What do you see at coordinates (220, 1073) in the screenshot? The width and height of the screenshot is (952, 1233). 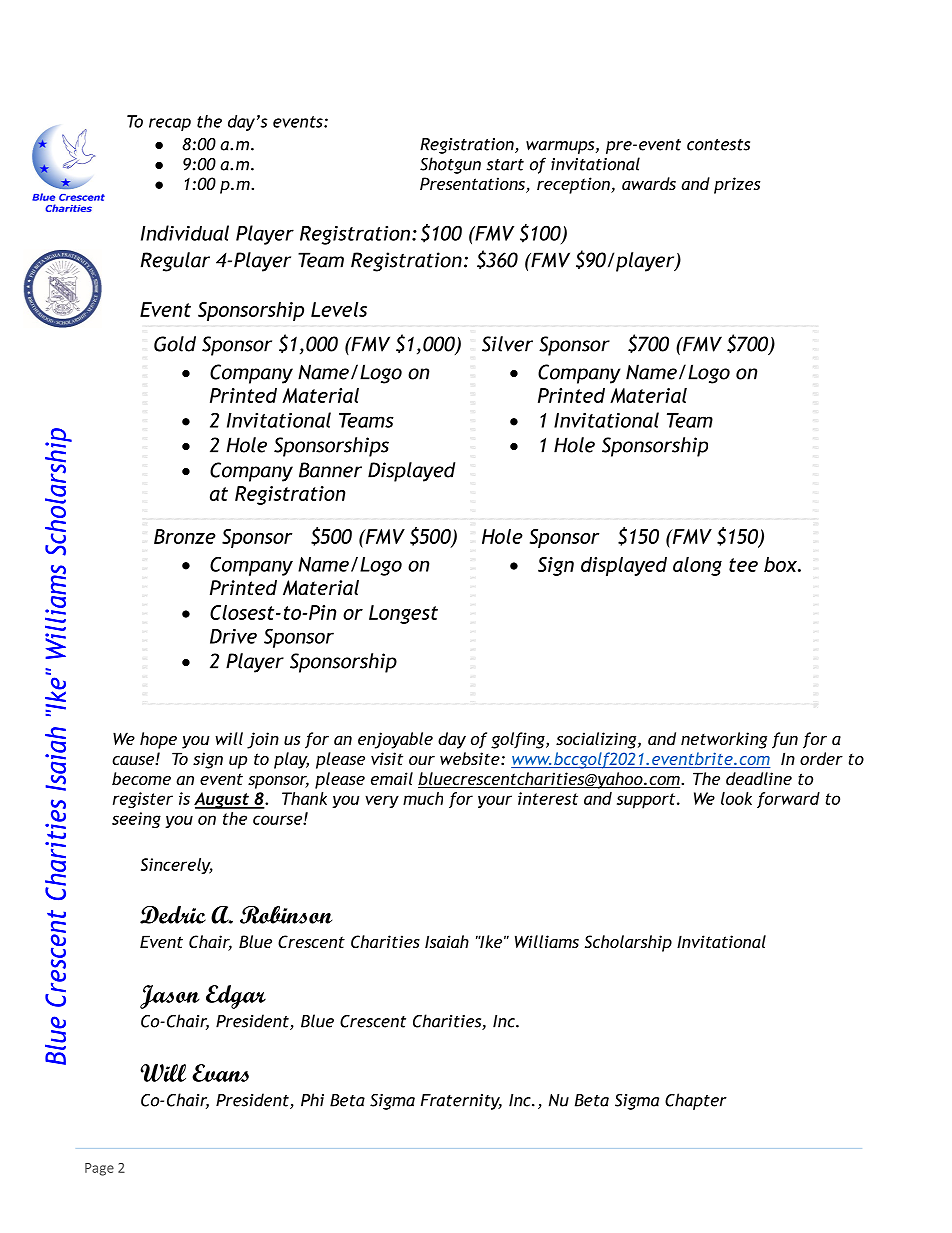 I see `Evans` at bounding box center [220, 1073].
